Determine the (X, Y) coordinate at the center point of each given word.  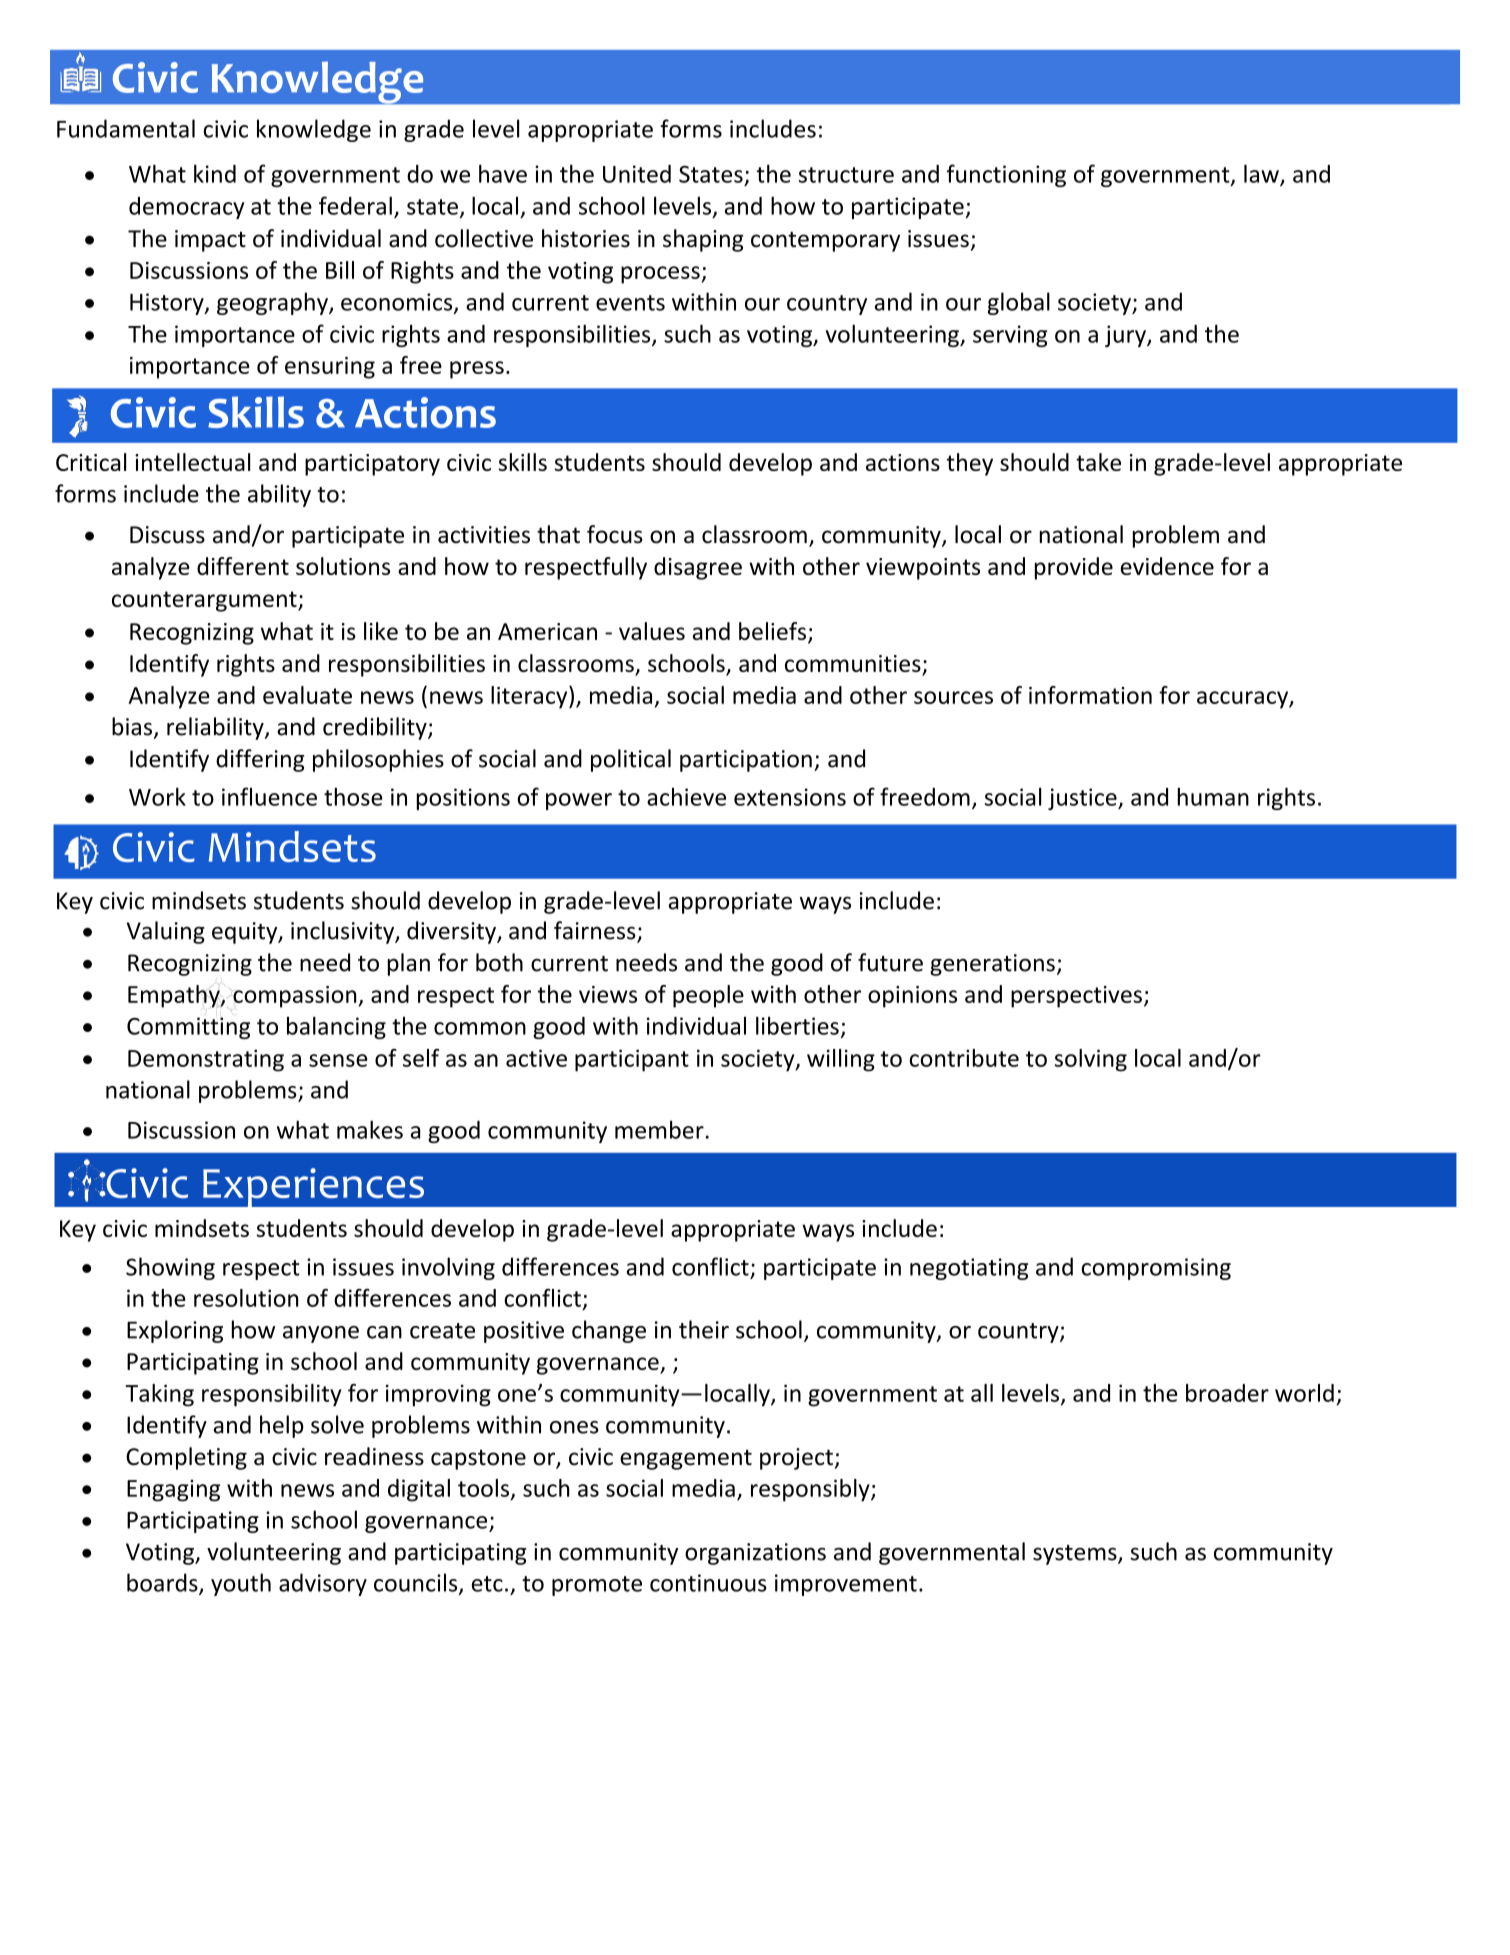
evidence (1167, 566)
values (652, 631)
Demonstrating (206, 1060)
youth (241, 1584)
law (1262, 174)
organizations (755, 1554)
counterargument (205, 601)
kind (215, 173)
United (637, 174)
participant (632, 1060)
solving (1091, 1060)
